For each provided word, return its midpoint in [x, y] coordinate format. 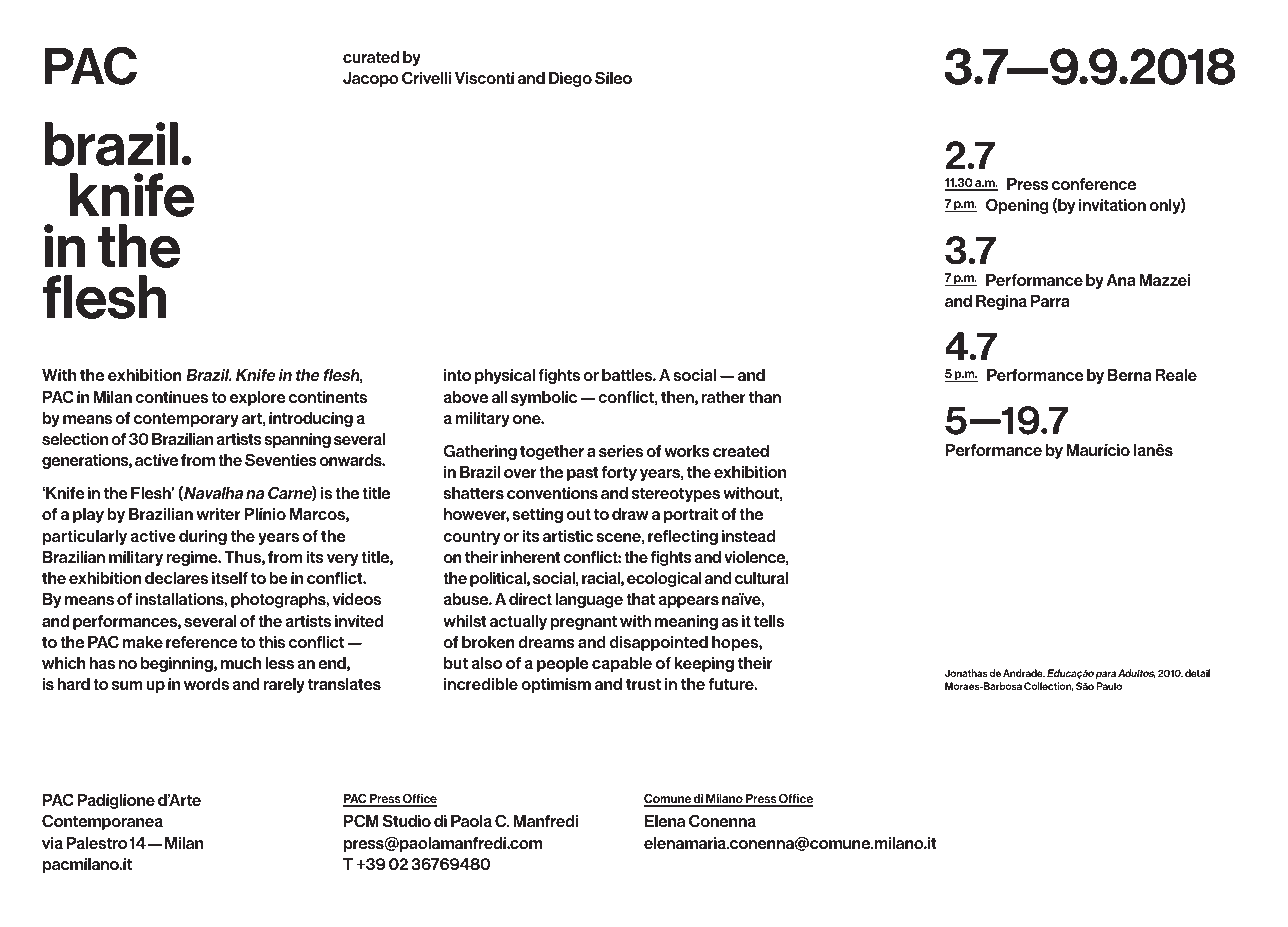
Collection [1049, 687]
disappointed [659, 643]
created [741, 451]
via [52, 843]
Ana [1121, 280]
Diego [570, 79]
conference [1094, 184]
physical [505, 376]
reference [201, 642]
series [621, 451]
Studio [407, 820]
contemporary [186, 419]
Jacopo [371, 79]
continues [171, 397]
